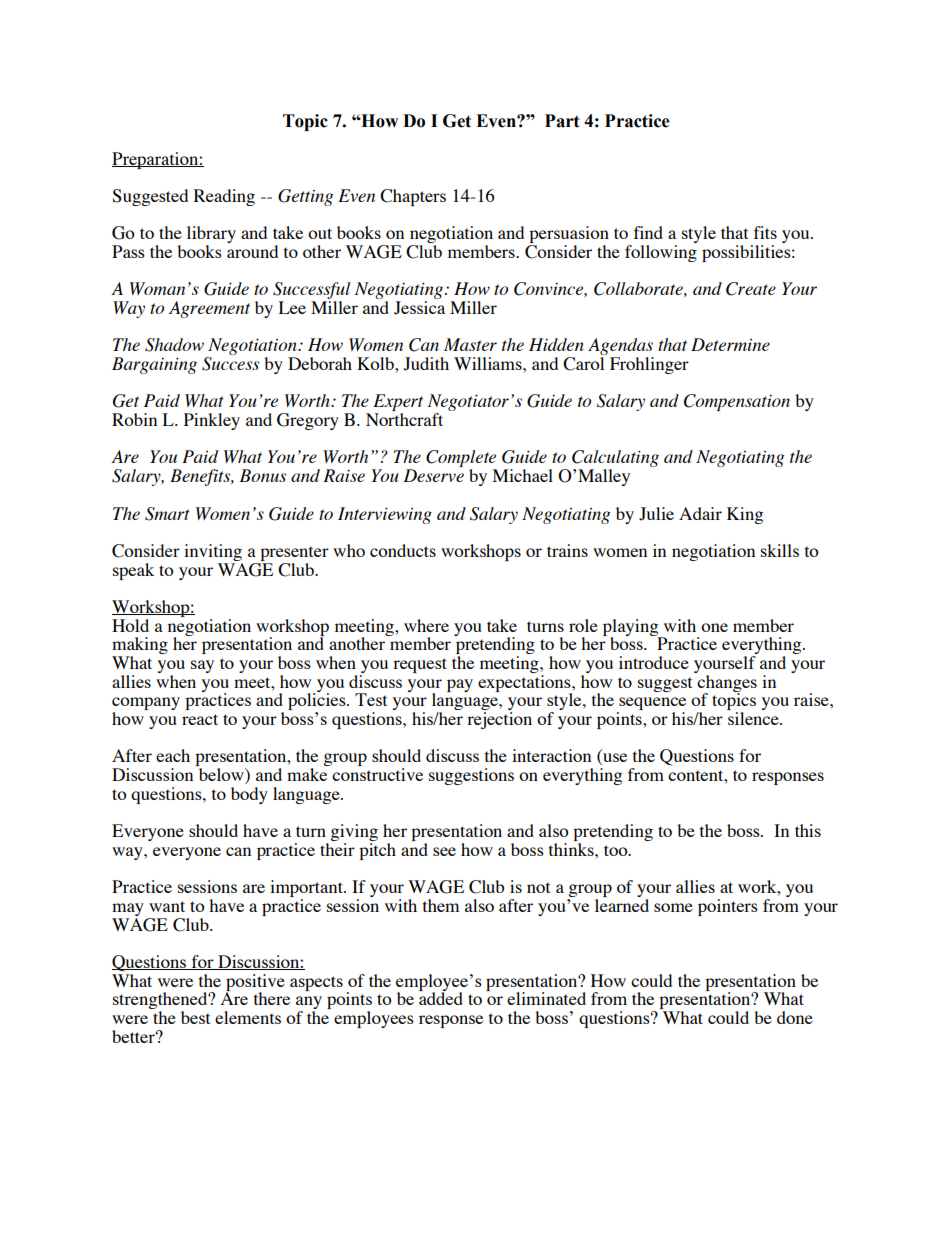 The width and height of the screenshot is (952, 1233). What do you see at coordinates (470, 344) in the screenshot?
I see `Master` at bounding box center [470, 344].
